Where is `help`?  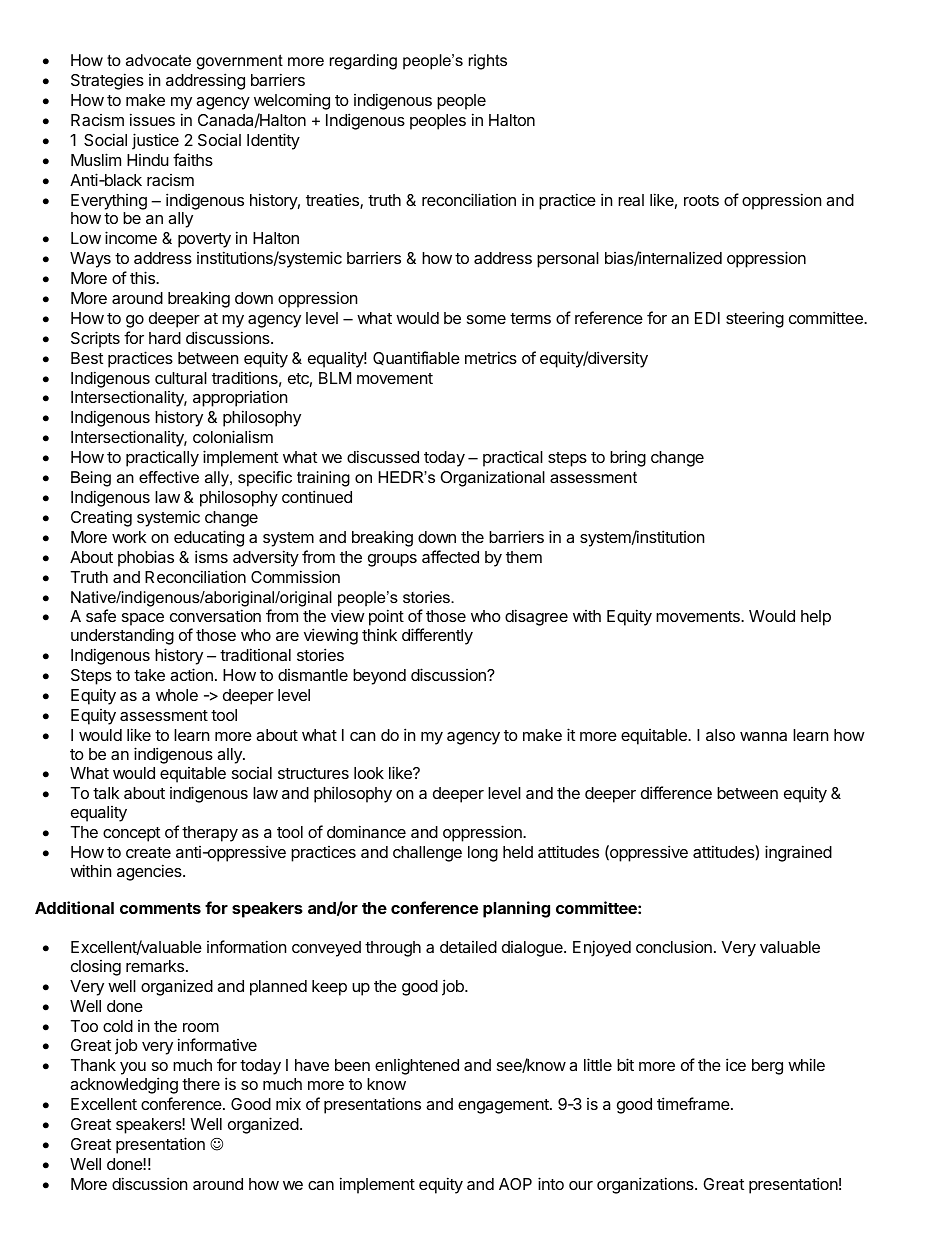 help is located at coordinates (816, 618).
